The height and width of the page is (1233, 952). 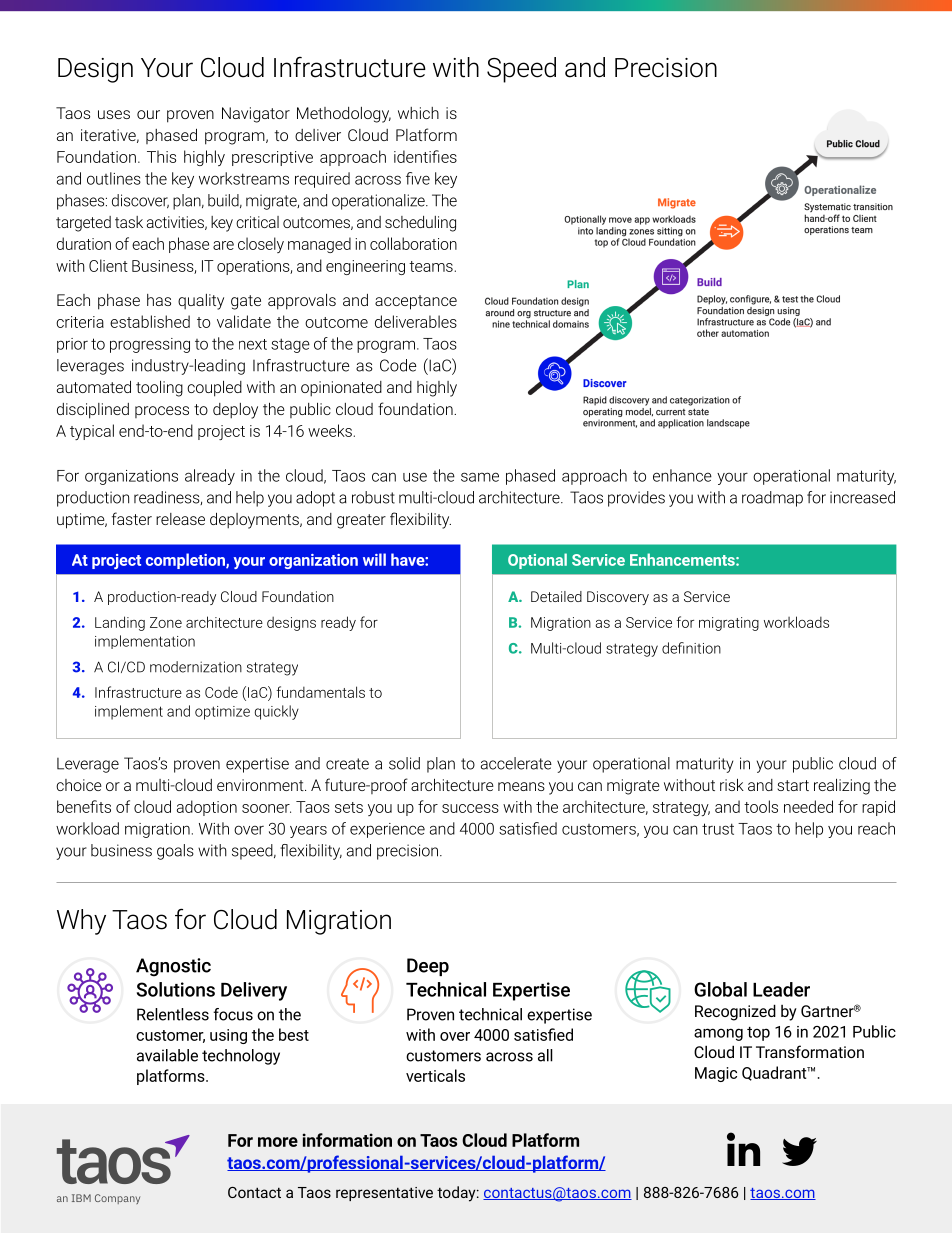 I want to click on goals, so click(x=175, y=852).
